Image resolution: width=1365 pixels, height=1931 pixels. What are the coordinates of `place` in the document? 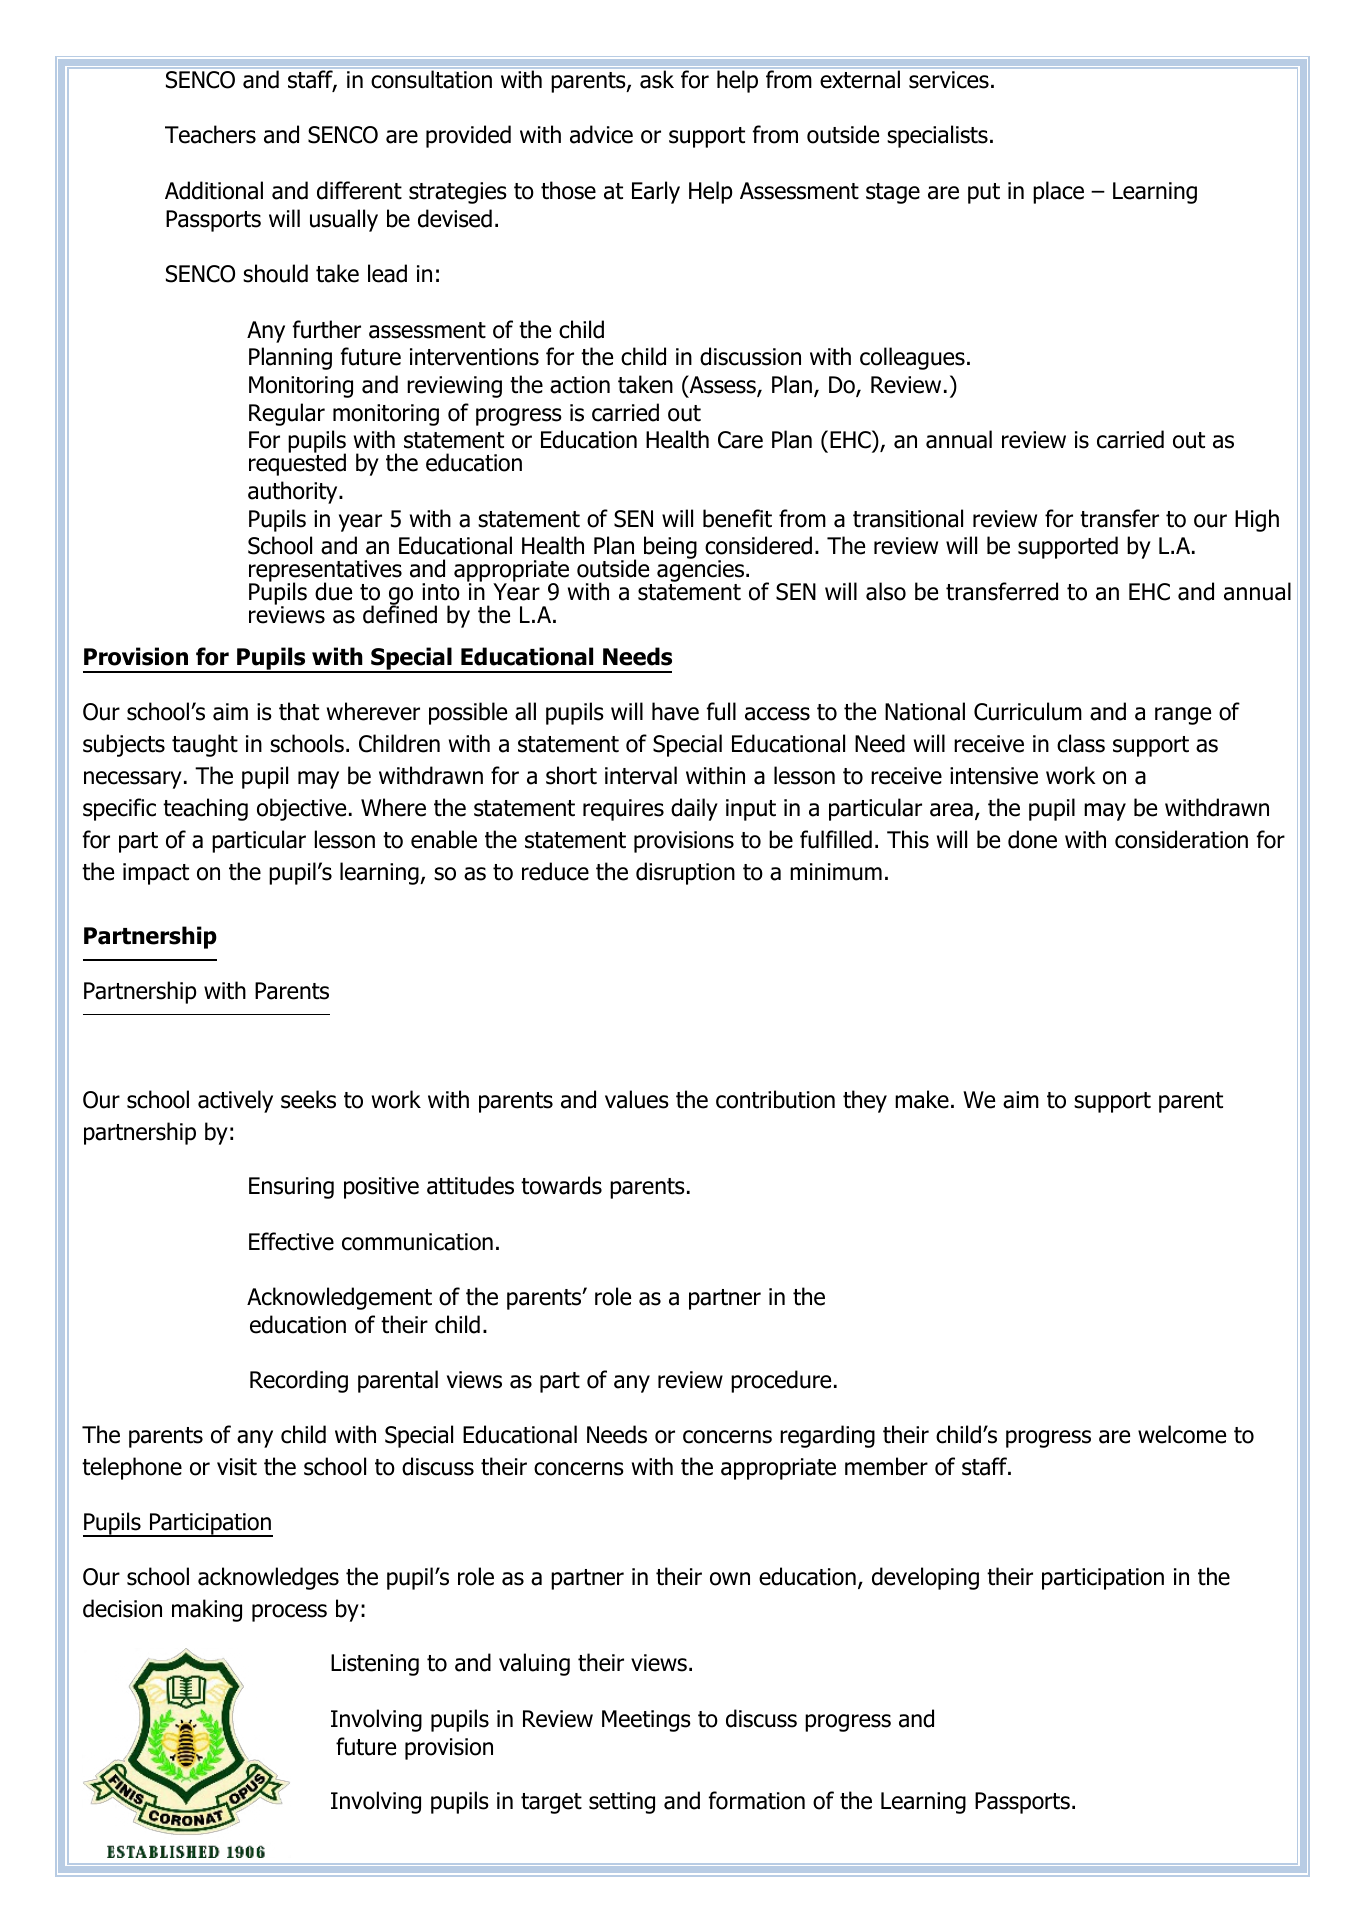 It's located at (1058, 192).
